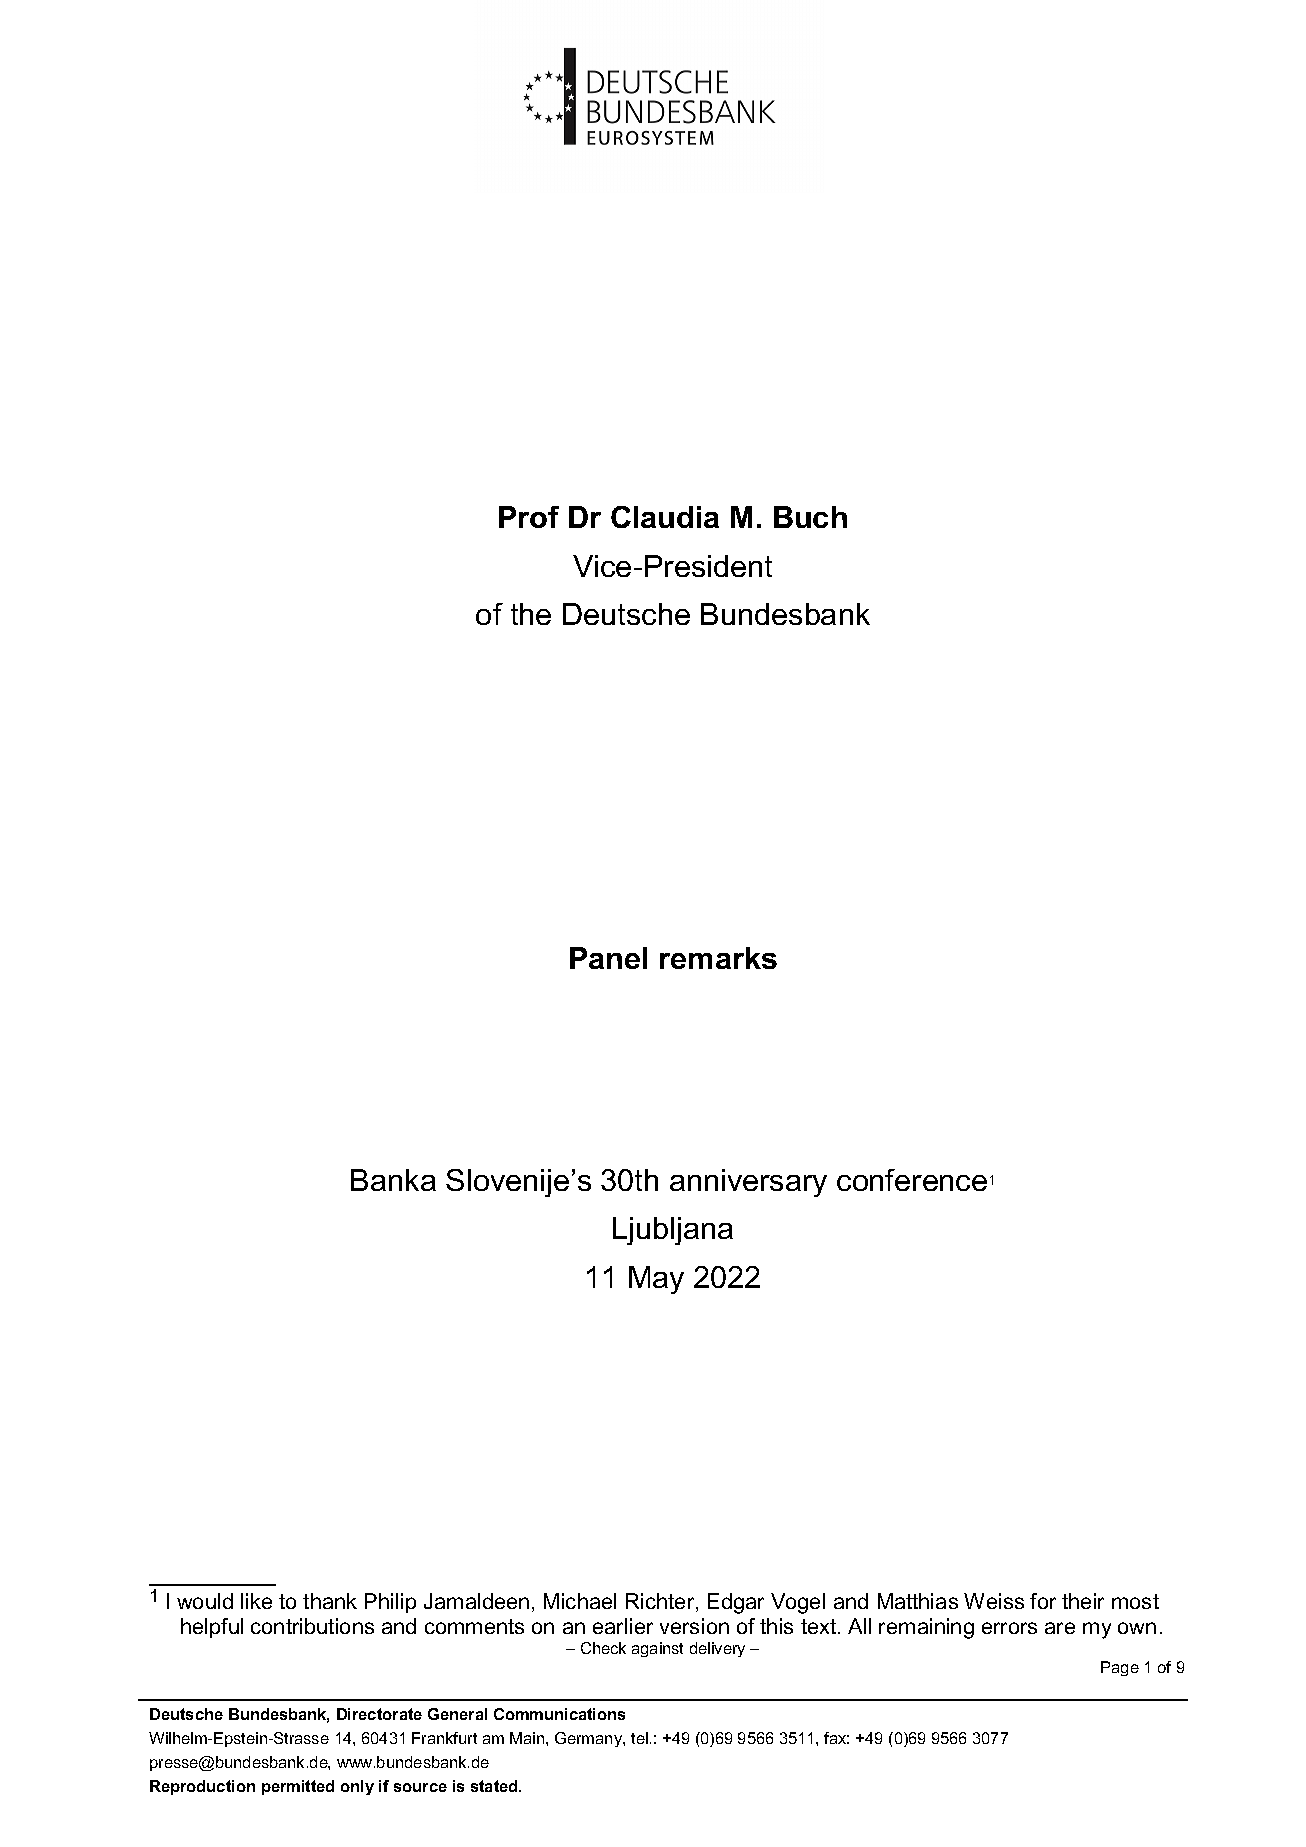 This page has height=1847, width=1306. What do you see at coordinates (1120, 1668) in the page?
I see `Page` at bounding box center [1120, 1668].
